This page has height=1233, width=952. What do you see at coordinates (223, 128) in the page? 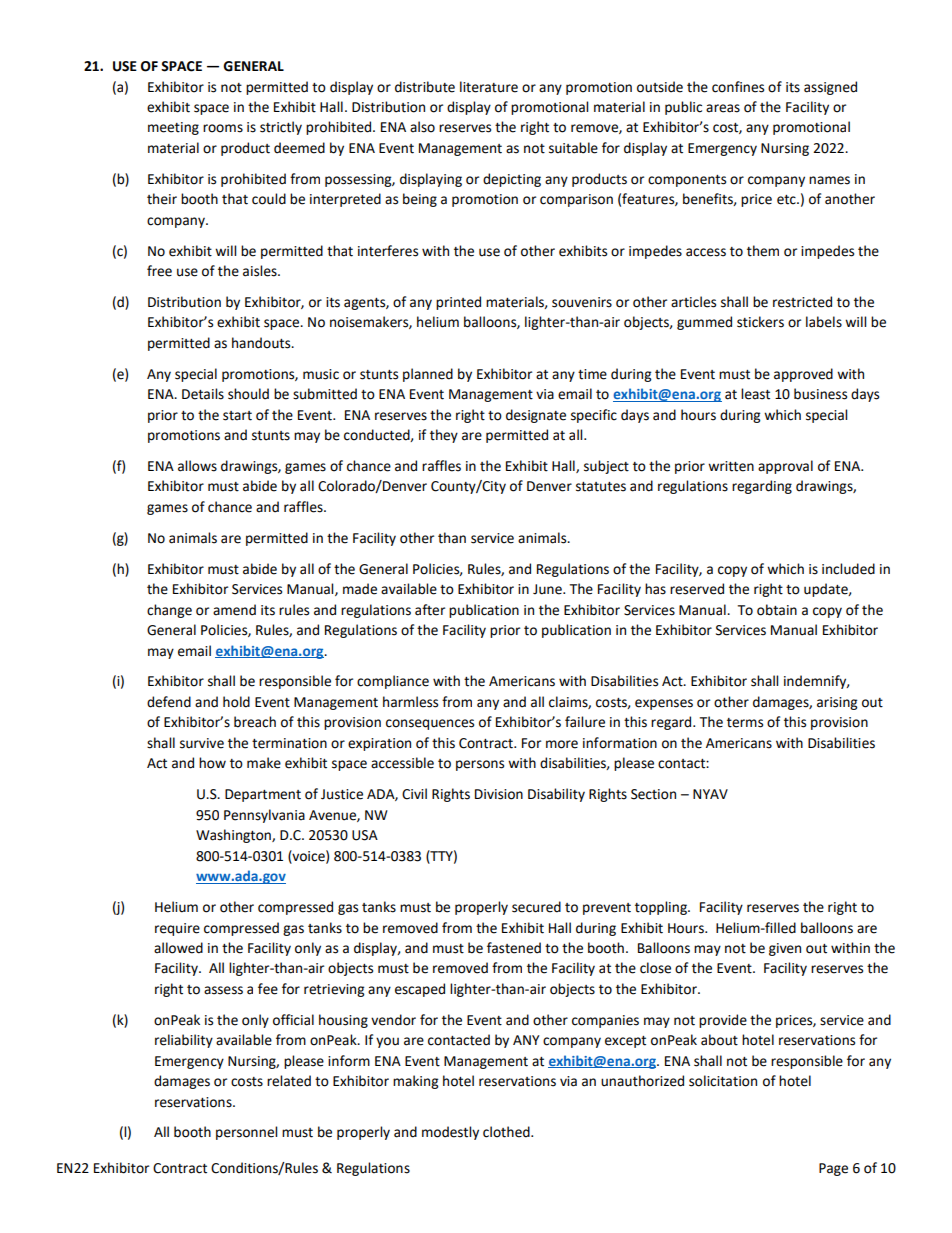
I see `rooms` at bounding box center [223, 128].
